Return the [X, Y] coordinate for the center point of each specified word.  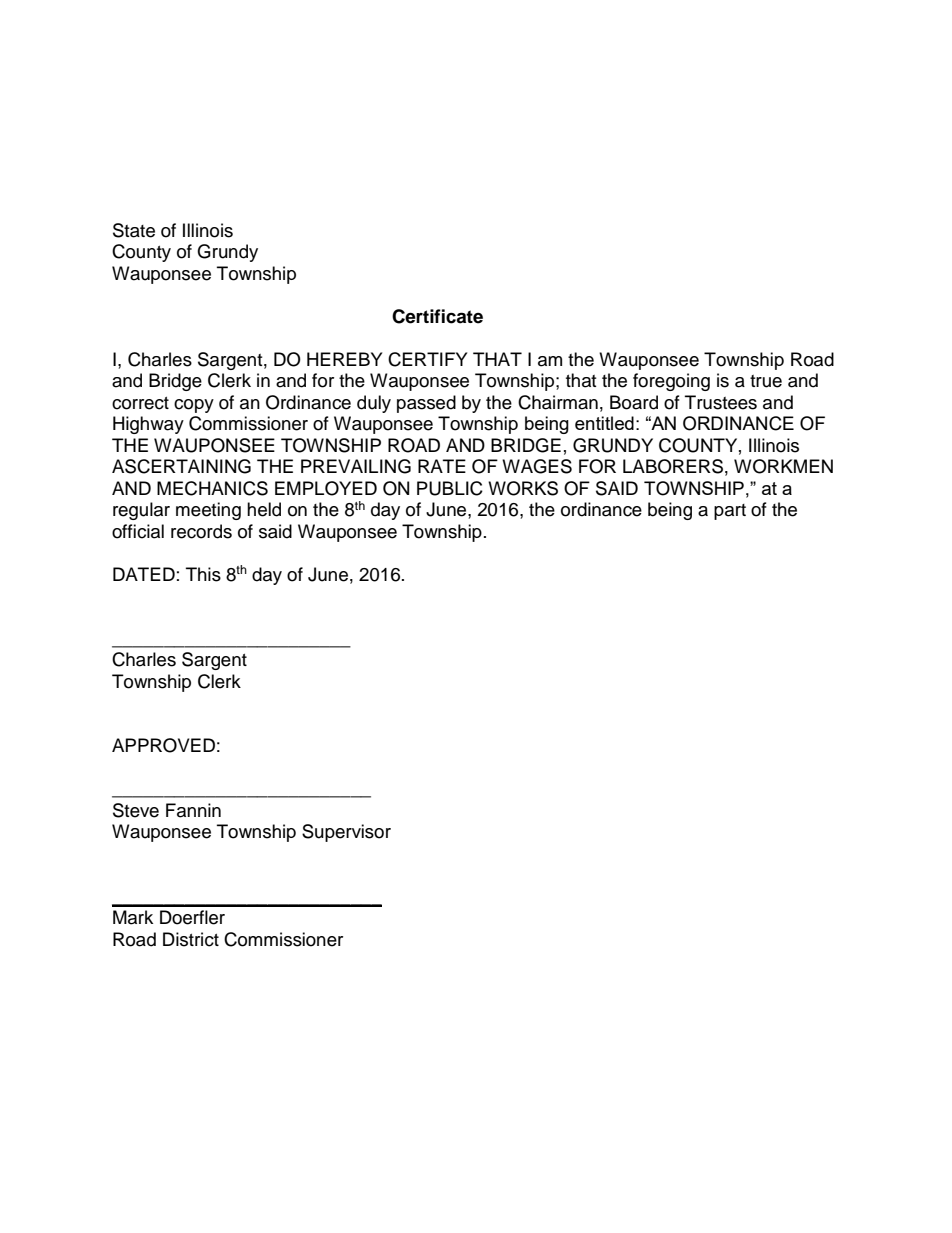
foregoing [671, 382]
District [191, 939]
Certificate [437, 316]
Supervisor [346, 833]
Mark [133, 917]
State [134, 230]
